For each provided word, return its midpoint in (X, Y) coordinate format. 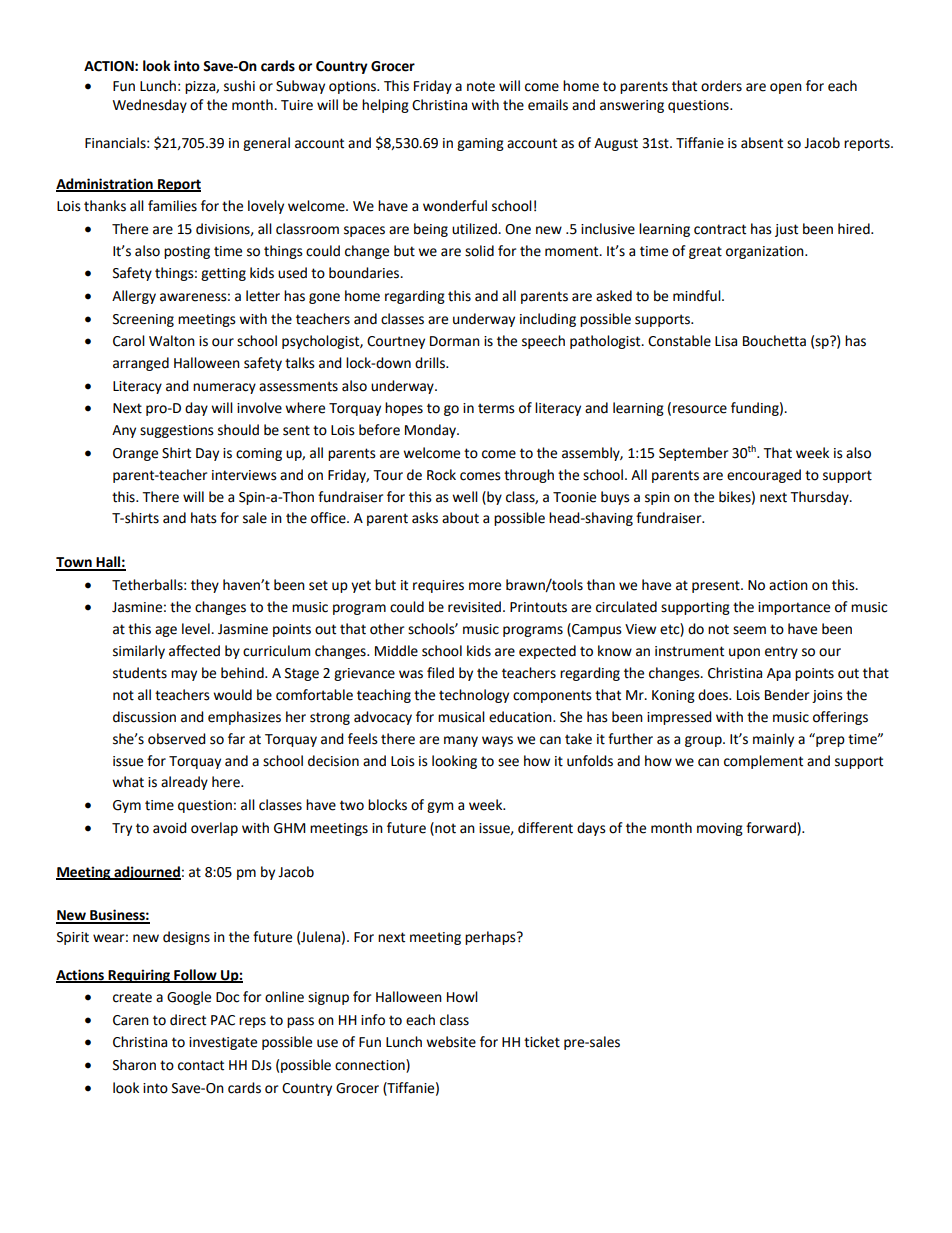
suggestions (177, 431)
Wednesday (150, 106)
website (451, 1042)
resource (700, 409)
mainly (773, 740)
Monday (432, 431)
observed (177, 739)
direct (188, 1020)
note (481, 86)
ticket (542, 1042)
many (461, 741)
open (786, 88)
